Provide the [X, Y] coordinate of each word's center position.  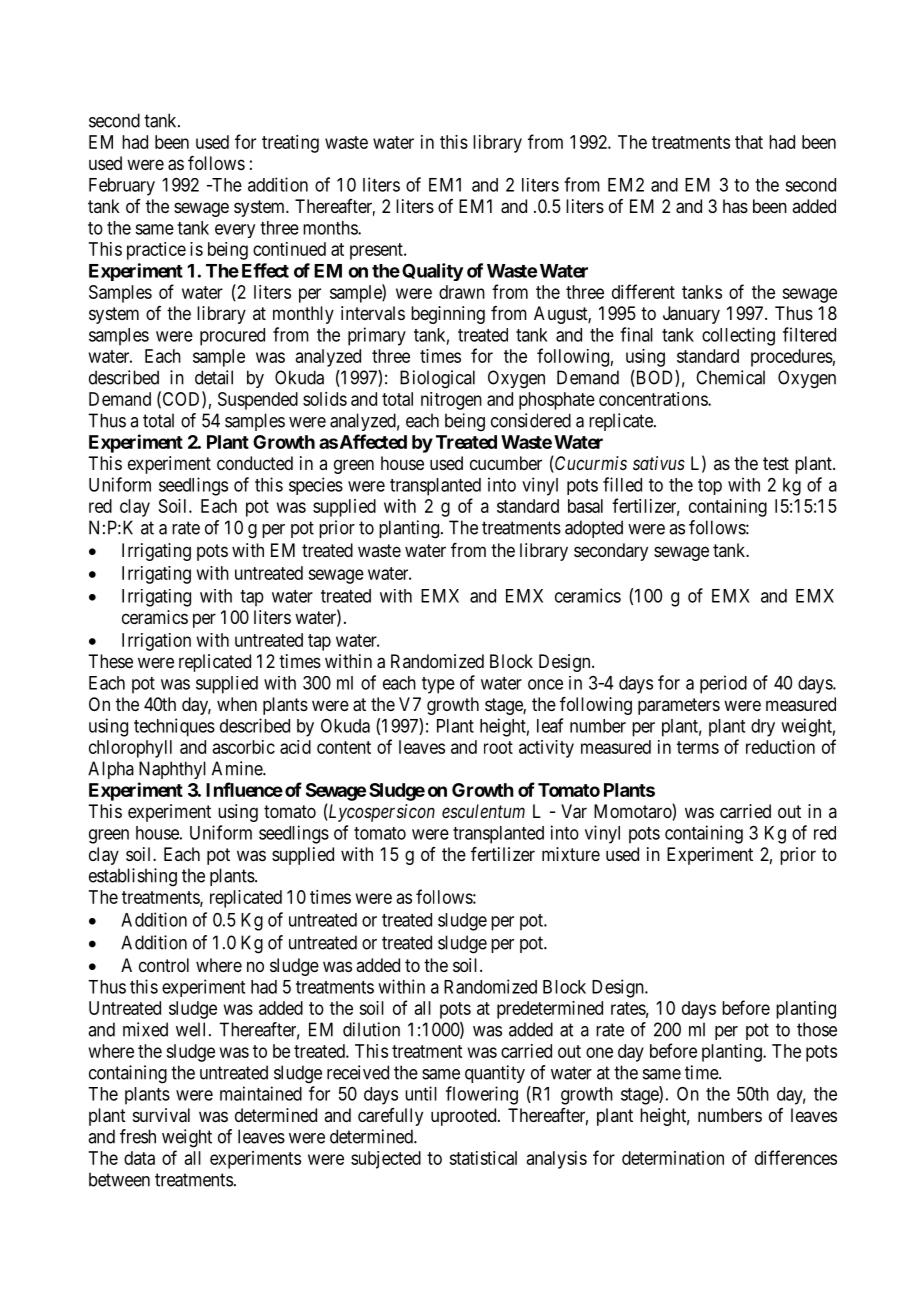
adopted [594, 529]
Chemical [730, 377]
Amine [238, 768]
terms [698, 747]
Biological [437, 379]
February [122, 187]
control [164, 965]
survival [161, 1115]
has [735, 206]
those [817, 1029]
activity [546, 749]
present [377, 251]
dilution [371, 1029]
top [710, 487]
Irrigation [156, 642]
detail [214, 377]
